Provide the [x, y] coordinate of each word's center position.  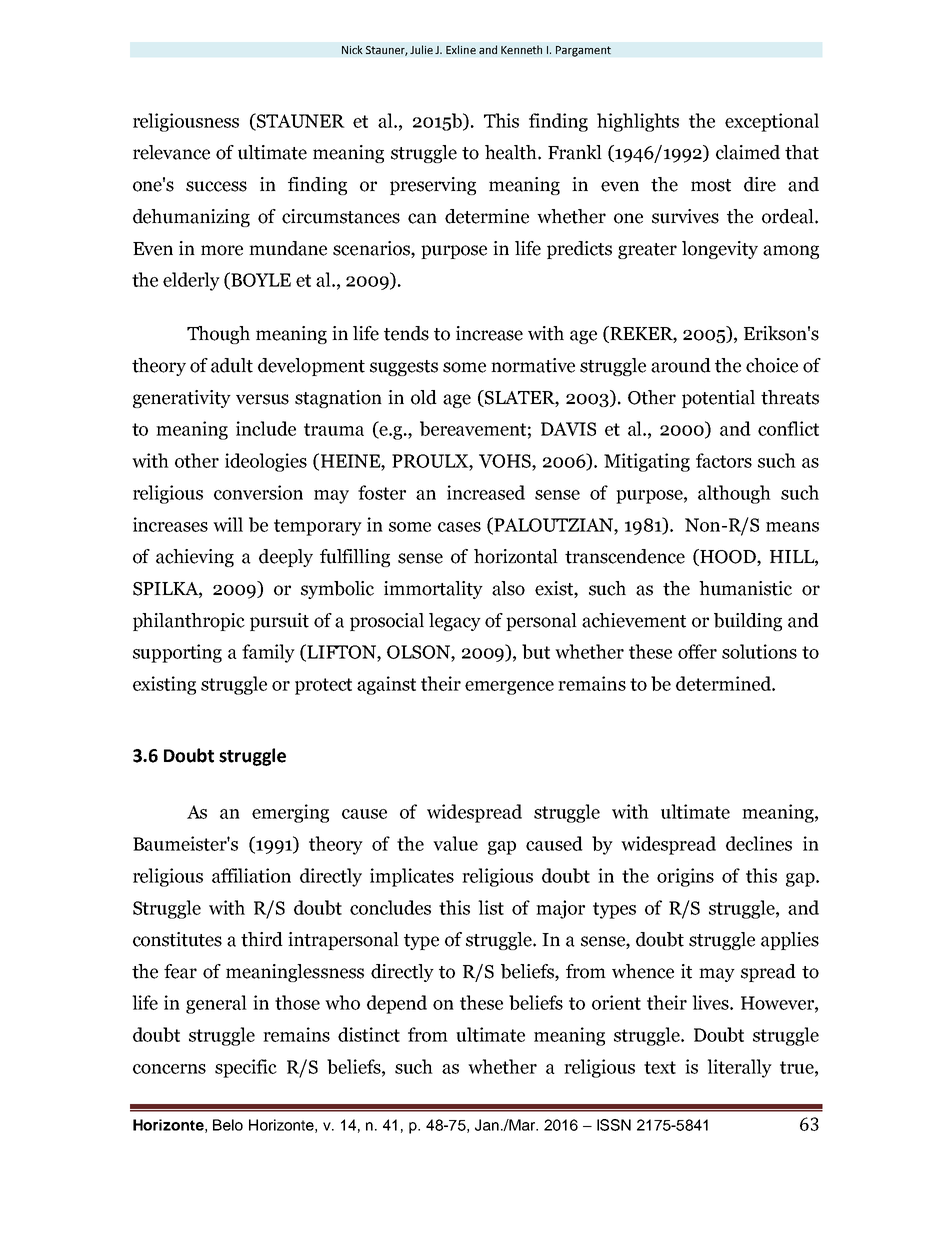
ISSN [614, 1125]
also [508, 588]
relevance [171, 152]
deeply [286, 558]
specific [246, 1068]
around [681, 365]
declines [759, 843]
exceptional [772, 122]
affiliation [251, 875]
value [455, 843]
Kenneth [521, 49]
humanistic [745, 588]
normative [533, 365]
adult [232, 365]
